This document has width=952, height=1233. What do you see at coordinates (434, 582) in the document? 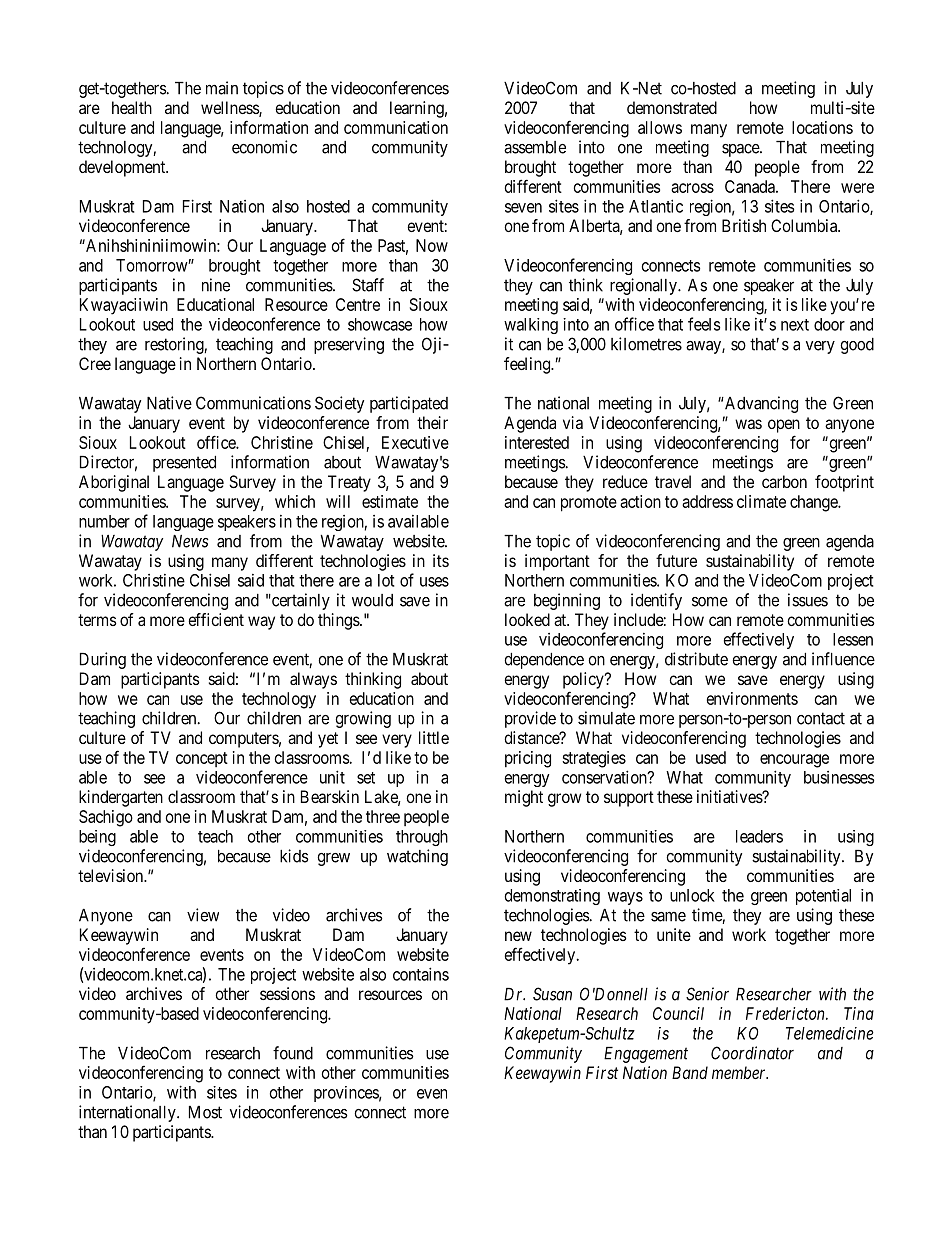
I see `uses` at bounding box center [434, 582].
